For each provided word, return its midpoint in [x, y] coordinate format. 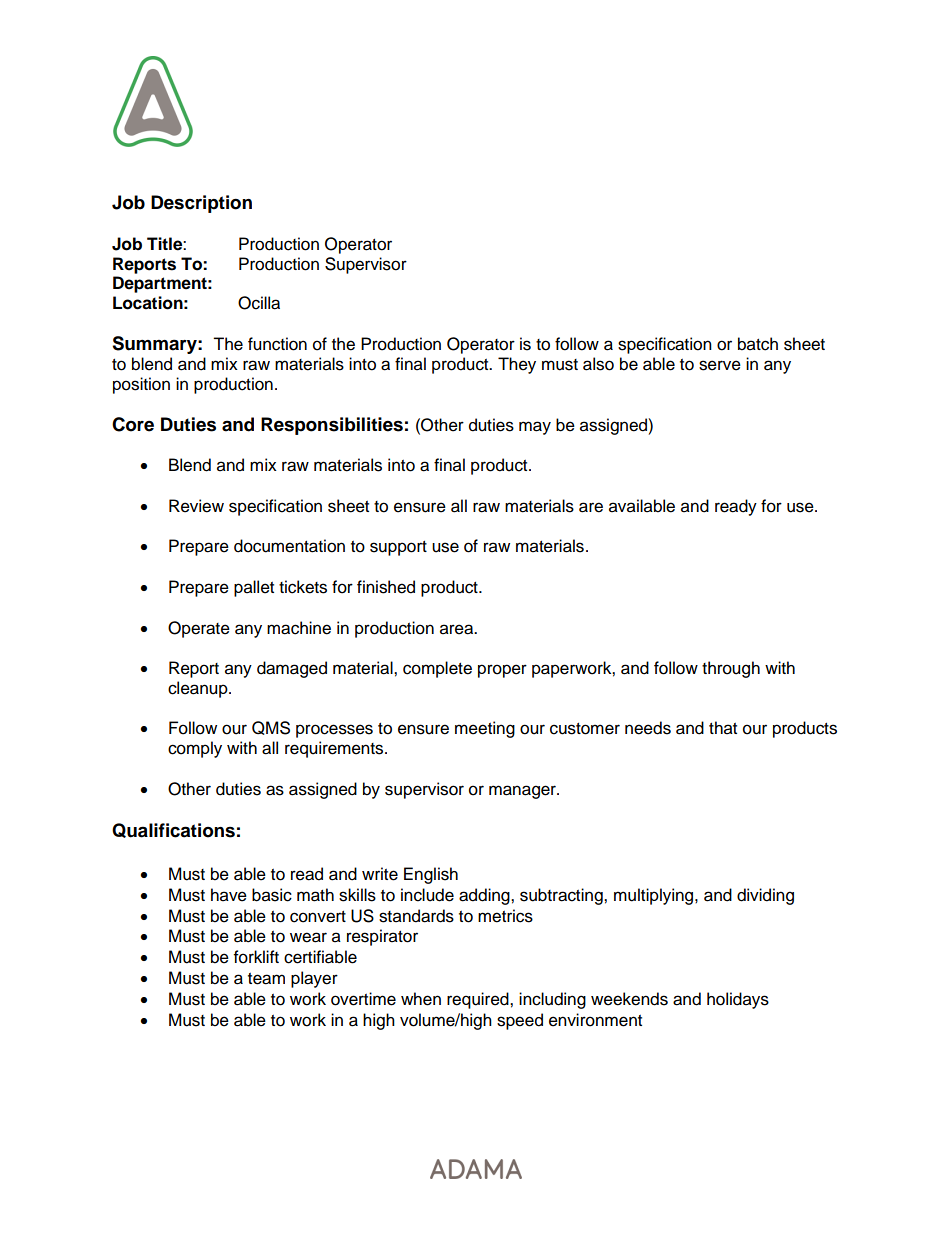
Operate [199, 629]
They [517, 365]
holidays [738, 1000]
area [458, 629]
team [266, 979]
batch [758, 344]
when [421, 999]
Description [201, 204]
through [731, 669]
